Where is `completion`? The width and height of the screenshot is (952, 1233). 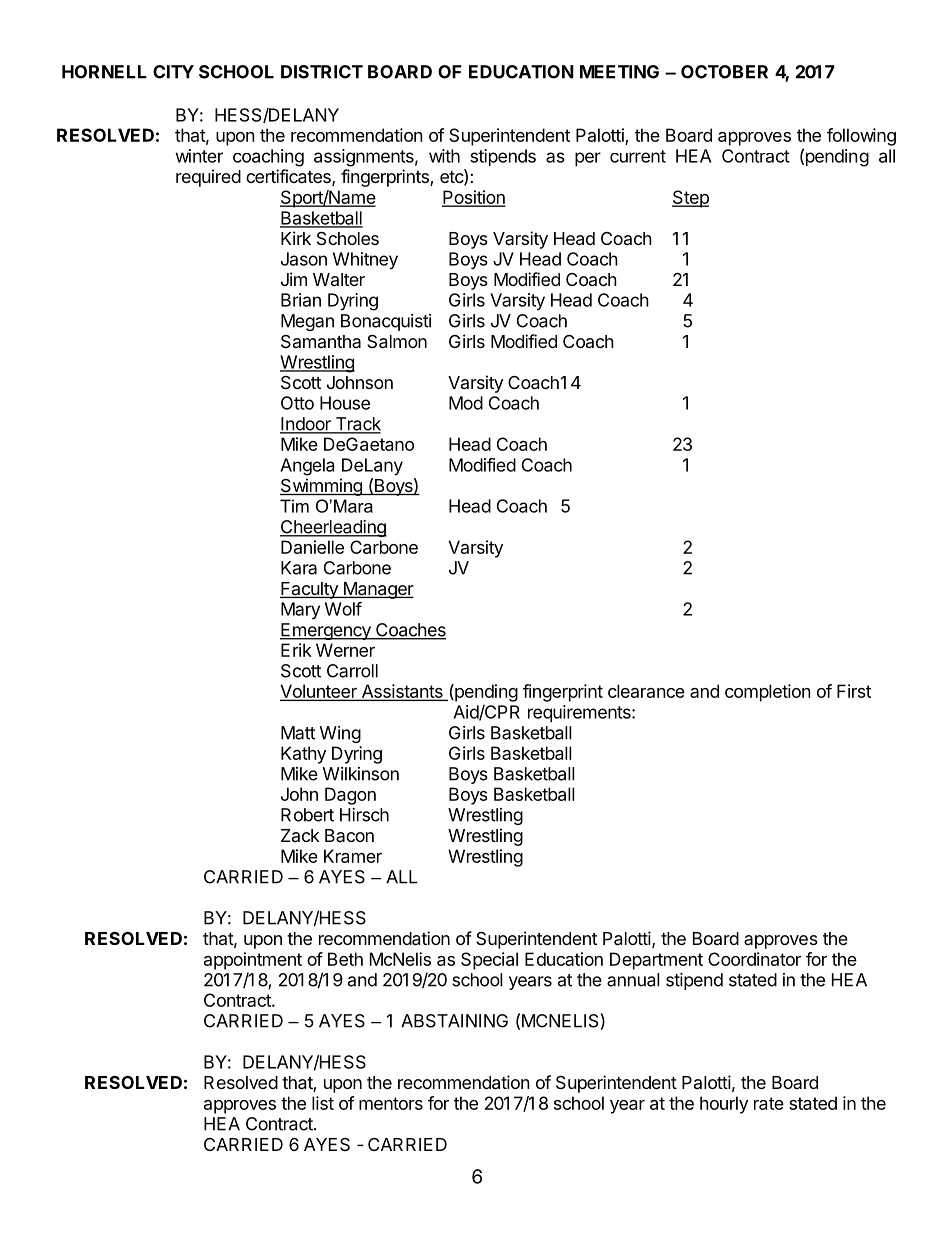
completion is located at coordinates (768, 693).
